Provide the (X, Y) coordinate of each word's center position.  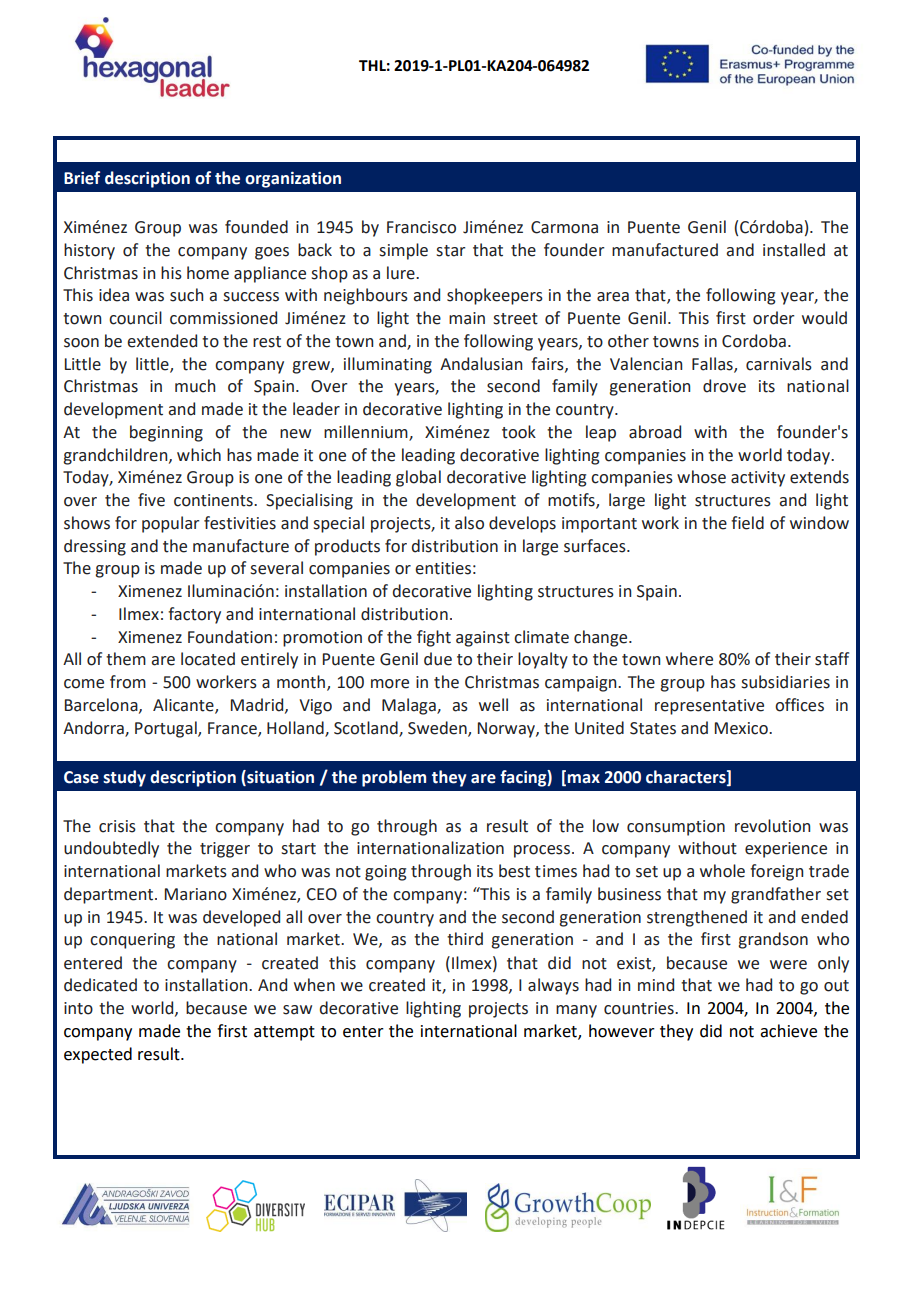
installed (794, 250)
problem (394, 778)
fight (434, 638)
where (689, 659)
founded (256, 227)
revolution (772, 826)
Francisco (421, 227)
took (519, 432)
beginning (166, 433)
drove (724, 386)
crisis (117, 826)
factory (194, 615)
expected (98, 1055)
